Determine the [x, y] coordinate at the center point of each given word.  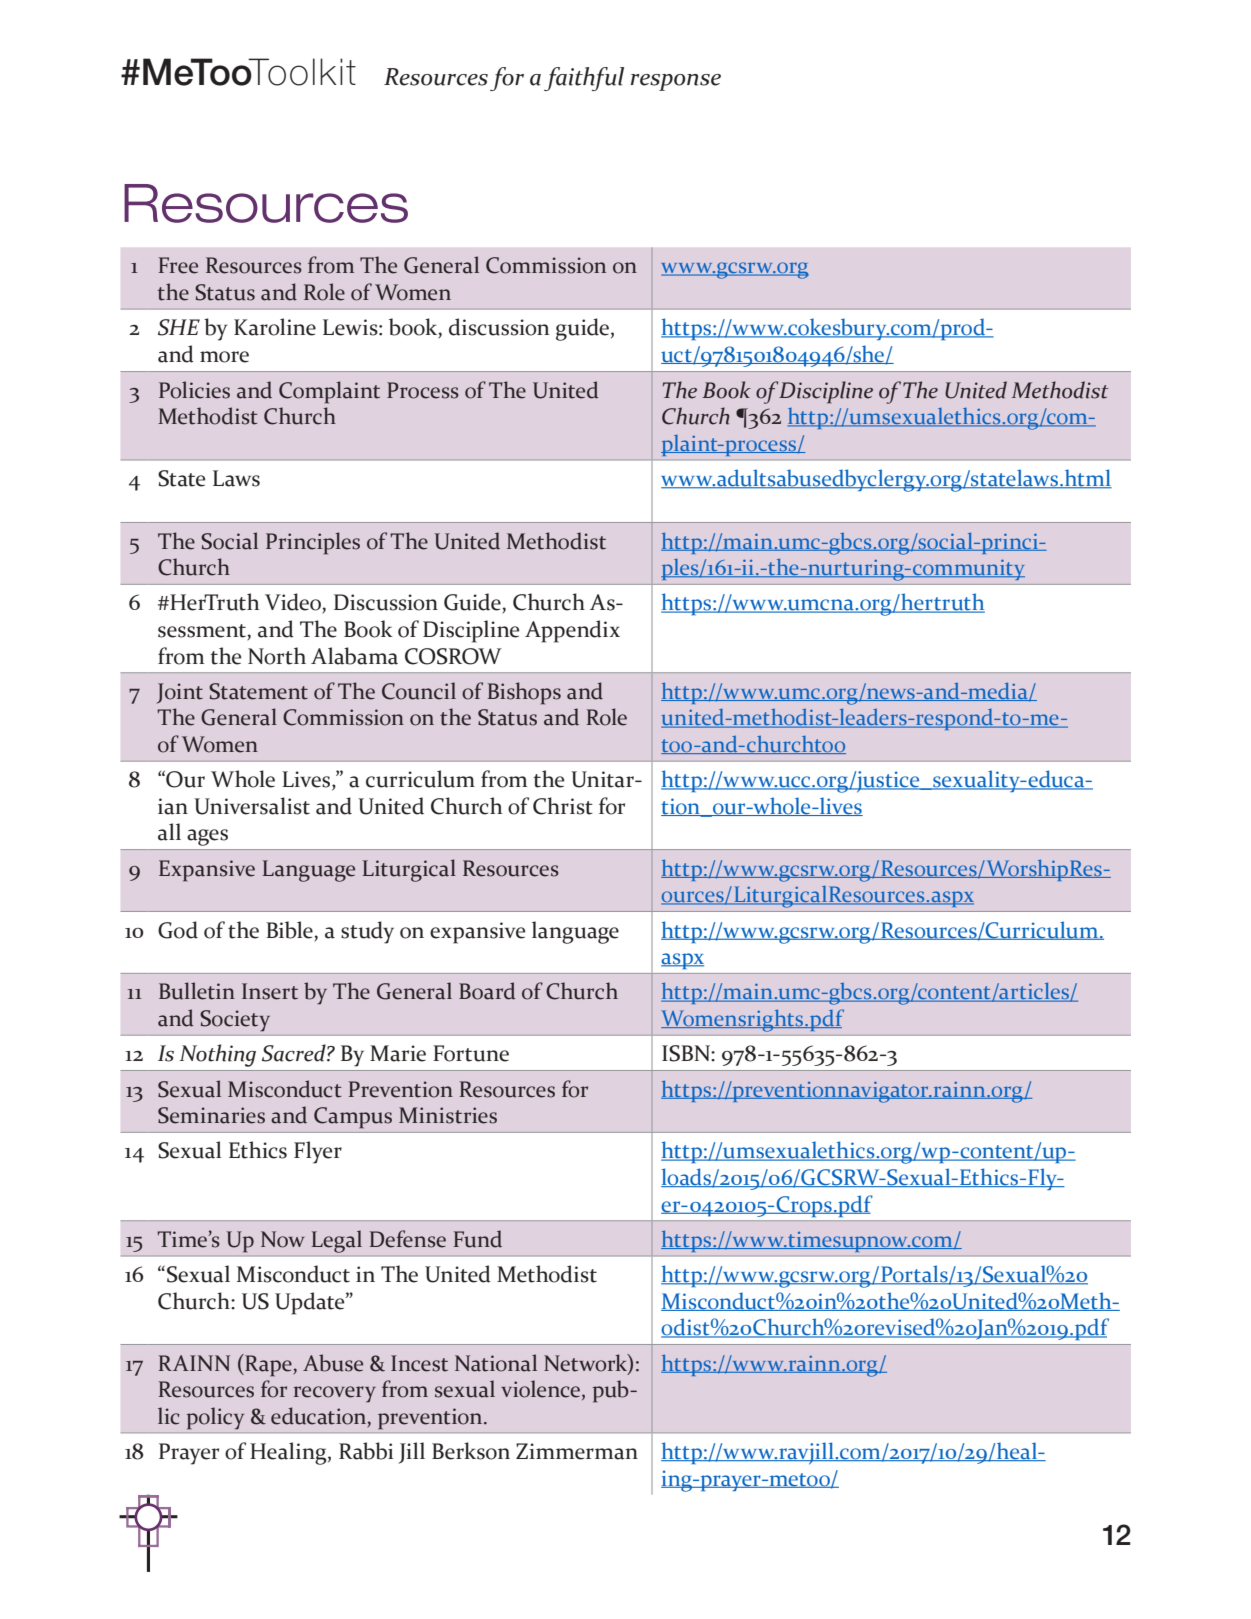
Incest [419, 1363]
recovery [335, 1394]
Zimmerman [577, 1451]
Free [178, 265]
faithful [584, 79]
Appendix [572, 631]
